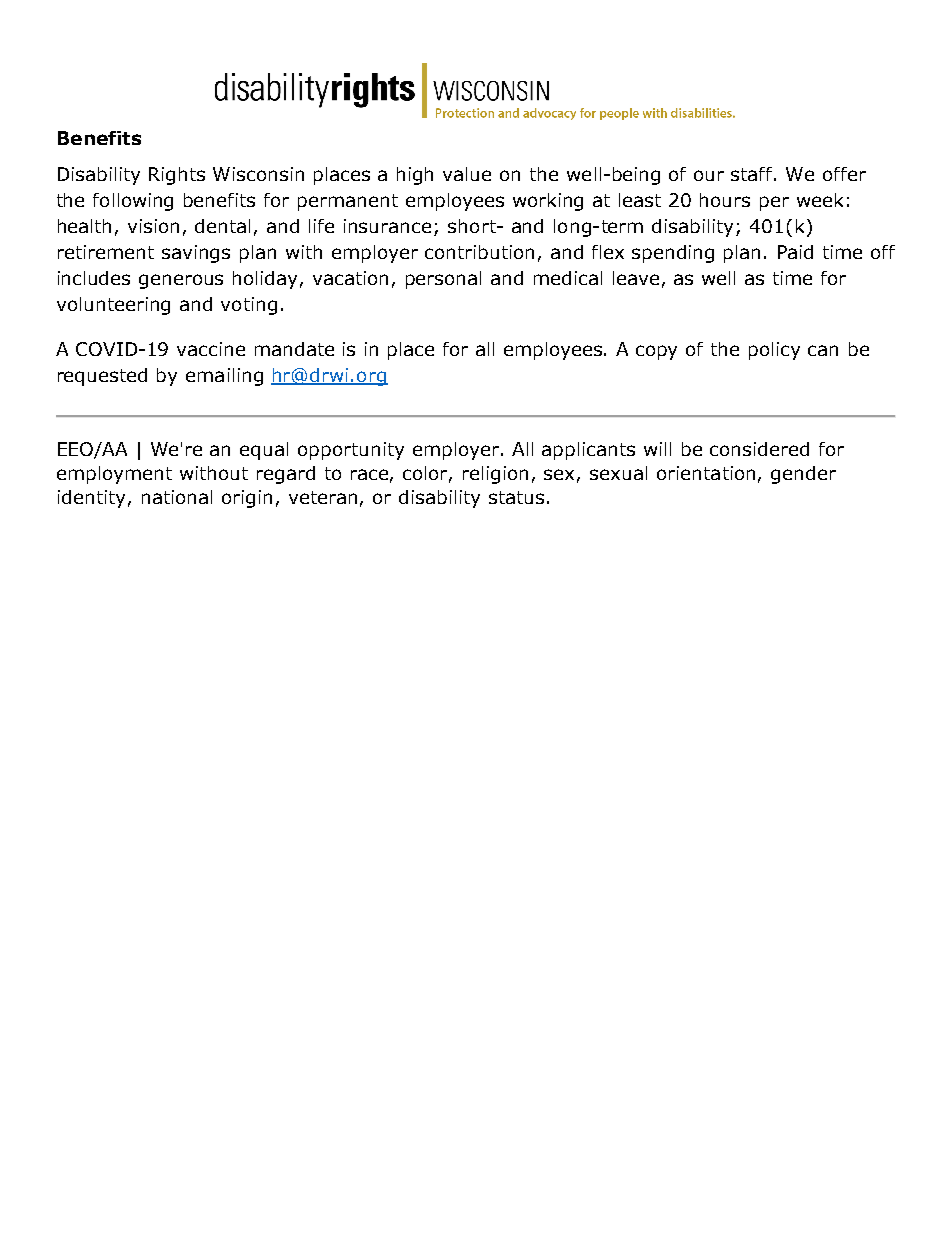 The image size is (952, 1233). I want to click on mandate, so click(294, 349).
